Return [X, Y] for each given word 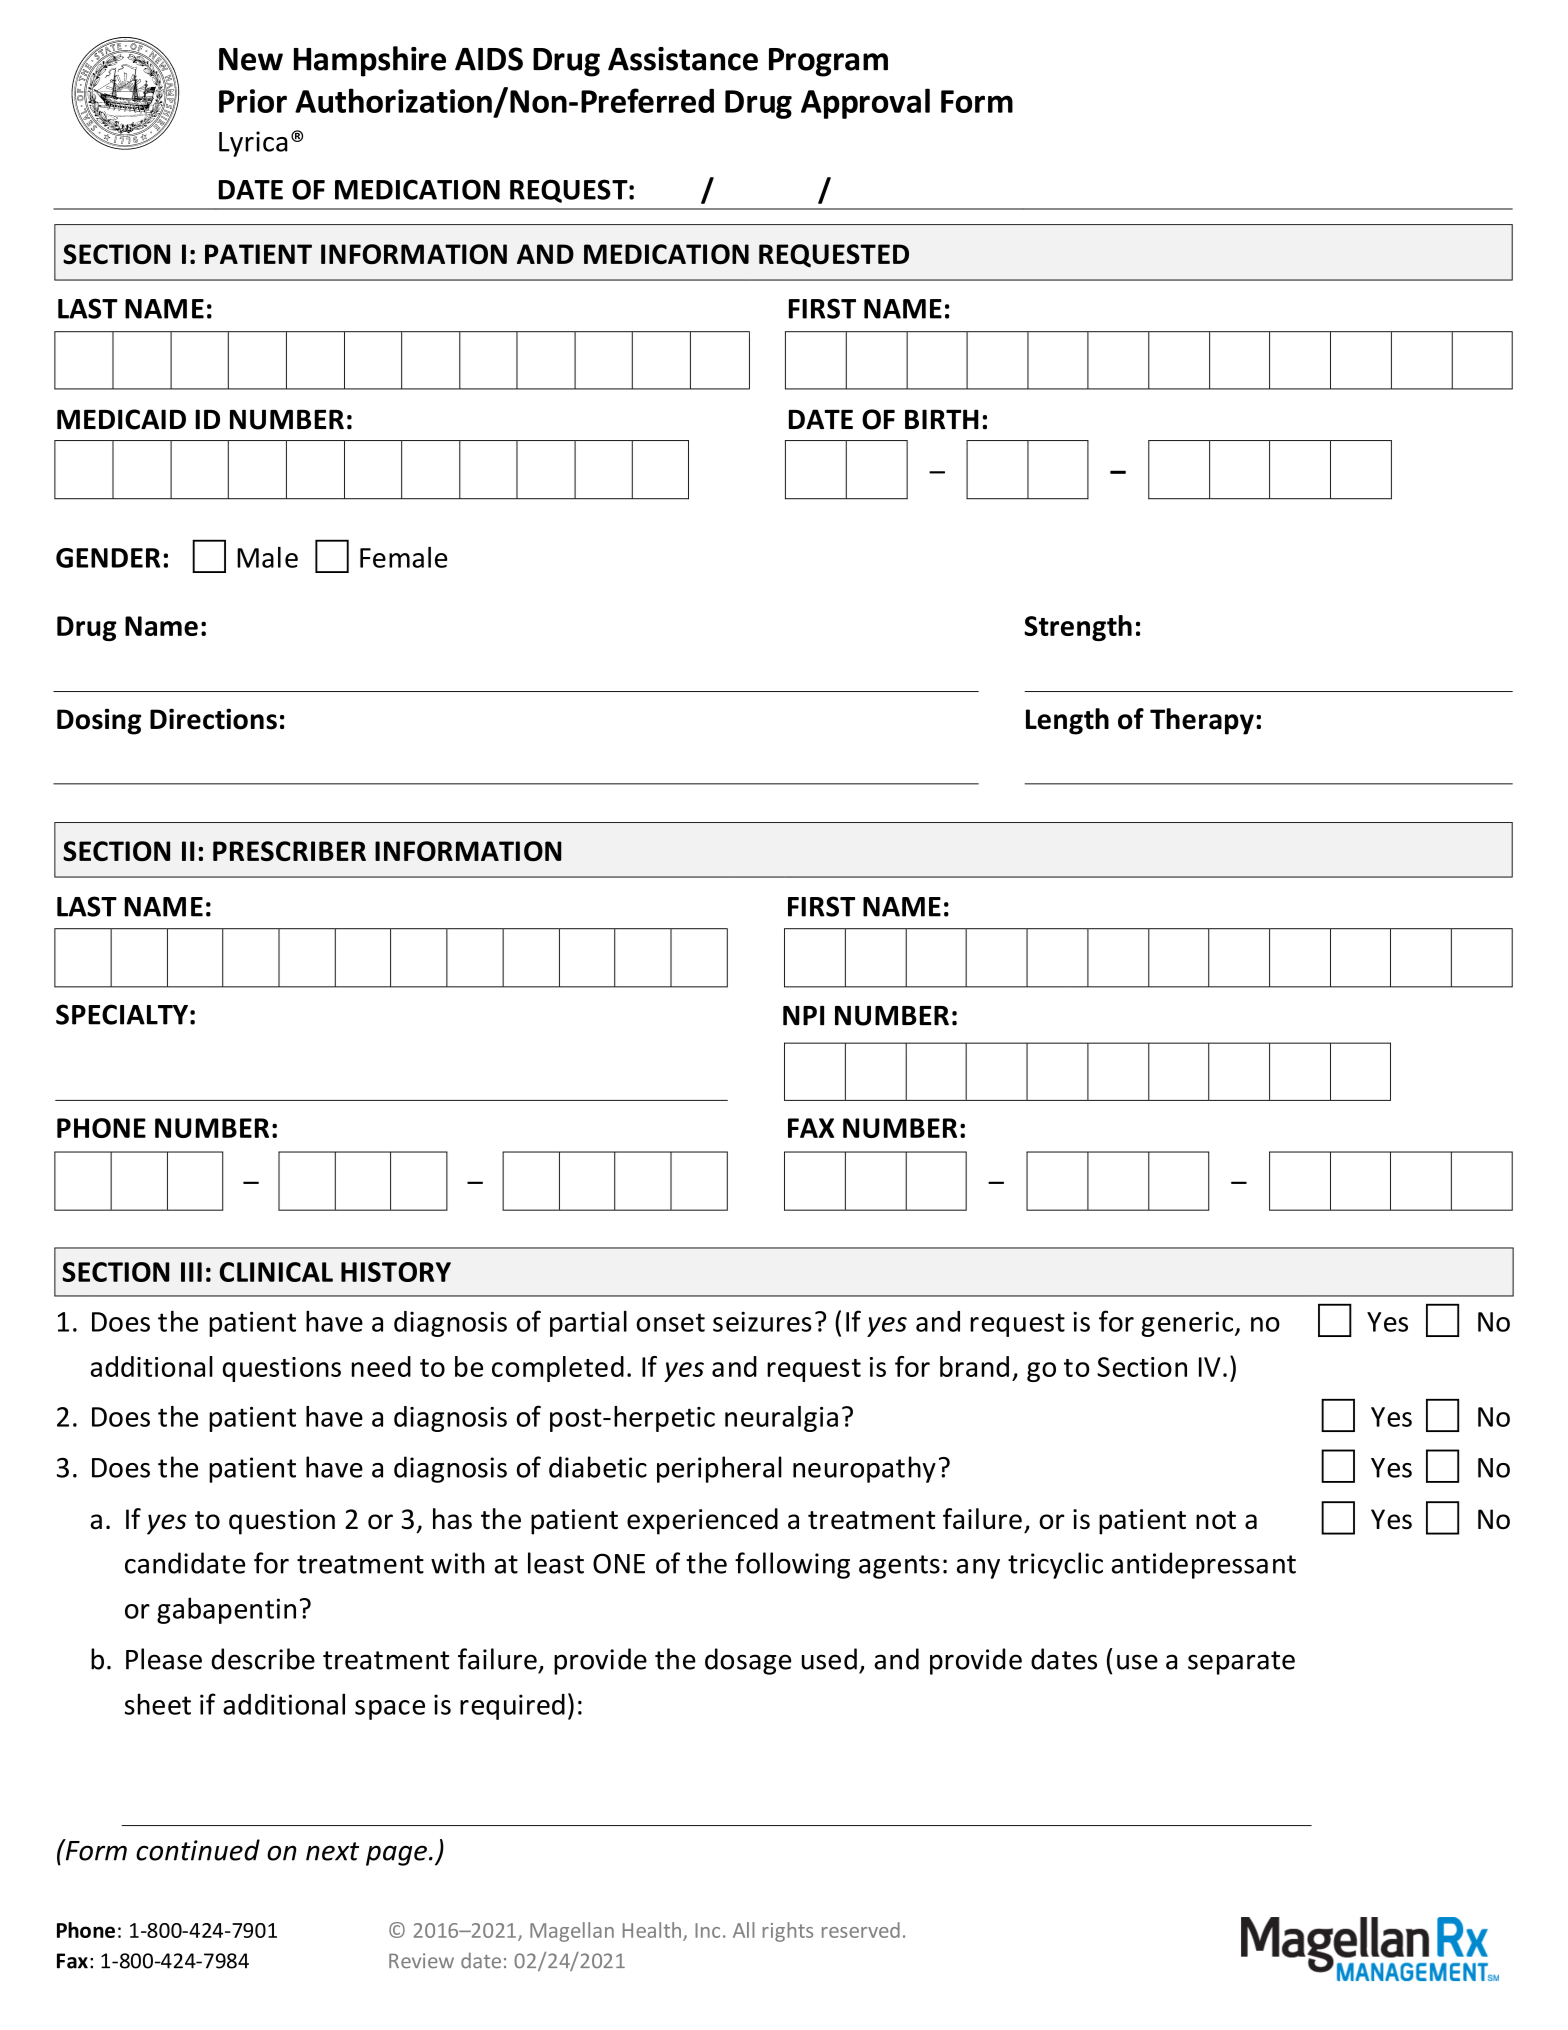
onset [670, 1322]
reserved [861, 1930]
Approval [865, 103]
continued [198, 1850]
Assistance [683, 59]
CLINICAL [276, 1272]
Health [652, 1930]
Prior [253, 101]
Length [1067, 721]
